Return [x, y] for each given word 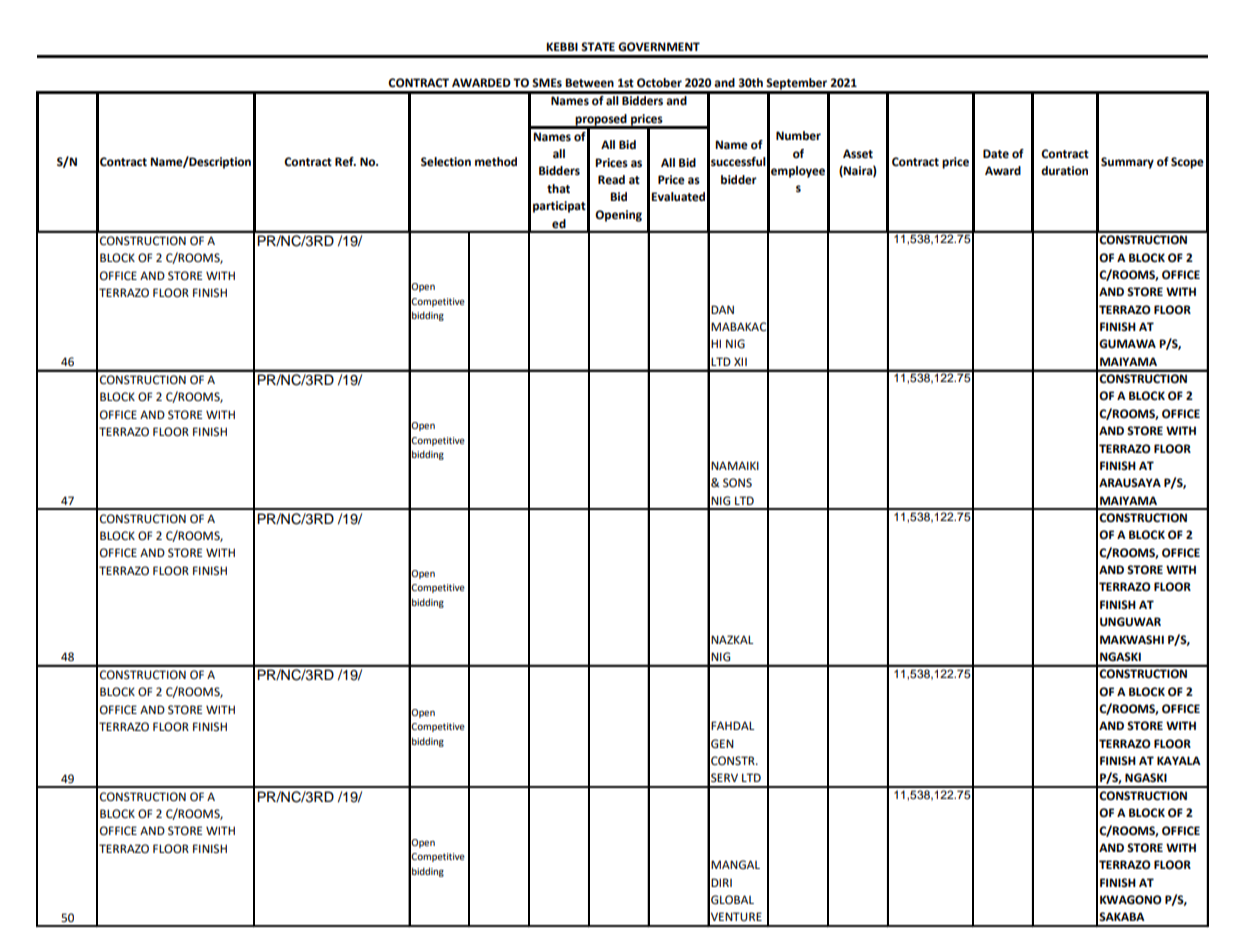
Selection [446, 162]
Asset [858, 154]
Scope [1187, 163]
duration [1064, 171]
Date [996, 154]
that [558, 189]
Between [589, 83]
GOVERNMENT [659, 47]
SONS [737, 483]
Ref [345, 162]
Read [611, 180]
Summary [1127, 163]
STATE [598, 46]
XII [740, 361]
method [496, 162]
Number [798, 136]
